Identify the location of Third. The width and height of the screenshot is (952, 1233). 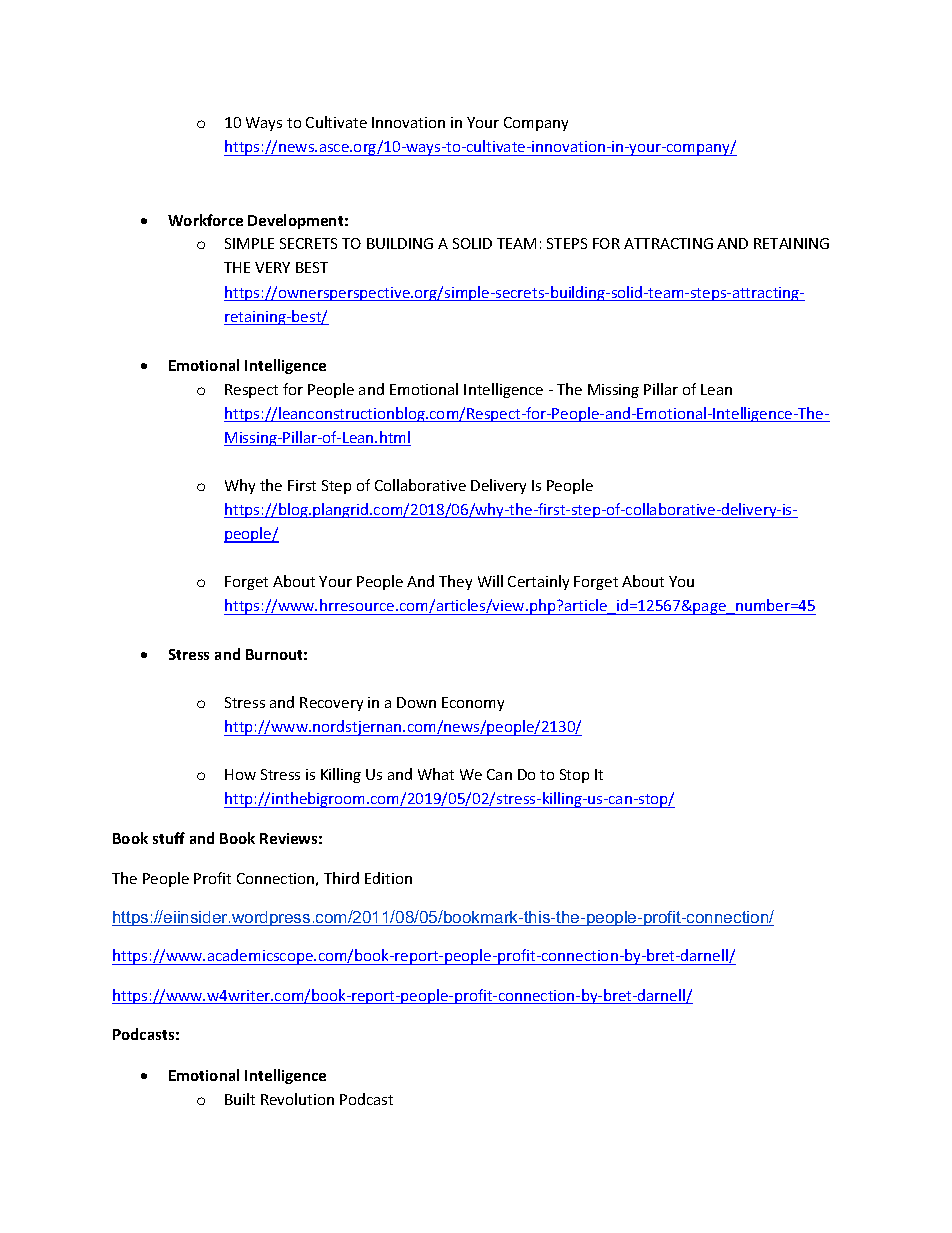
(341, 878).
